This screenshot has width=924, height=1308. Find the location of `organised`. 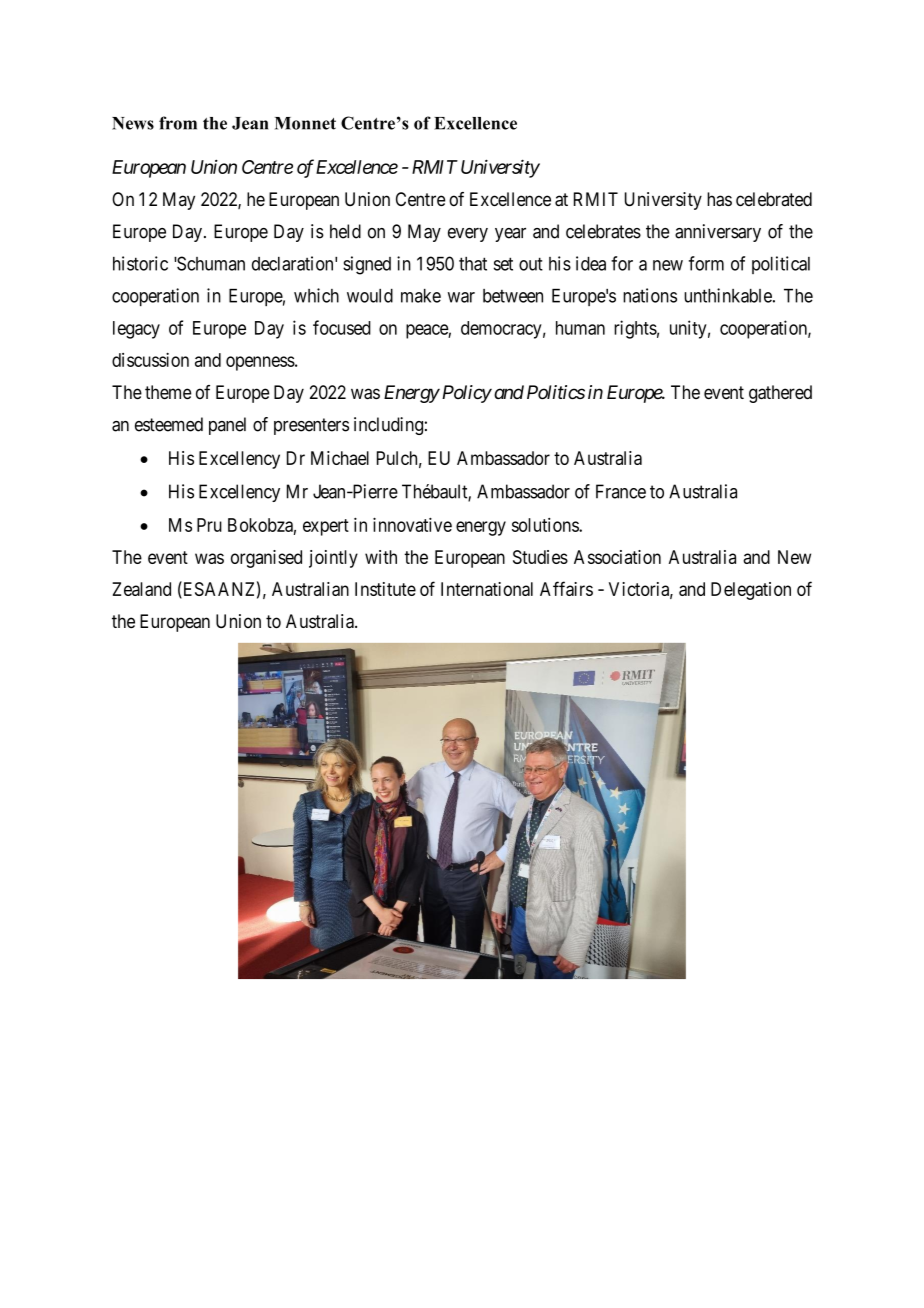

organised is located at coordinates (266, 559).
